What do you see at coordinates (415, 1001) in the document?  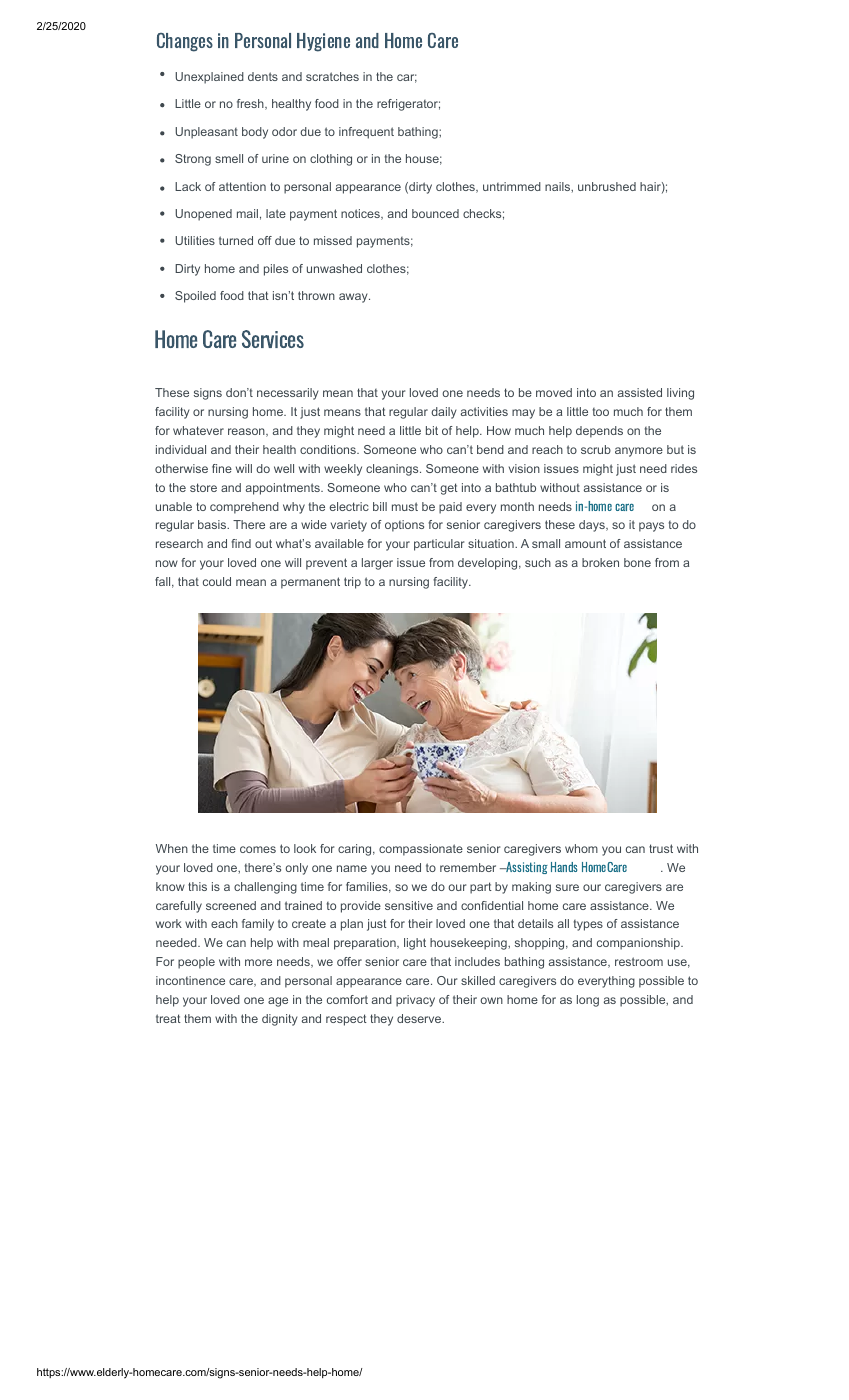 I see `privacy` at bounding box center [415, 1001].
